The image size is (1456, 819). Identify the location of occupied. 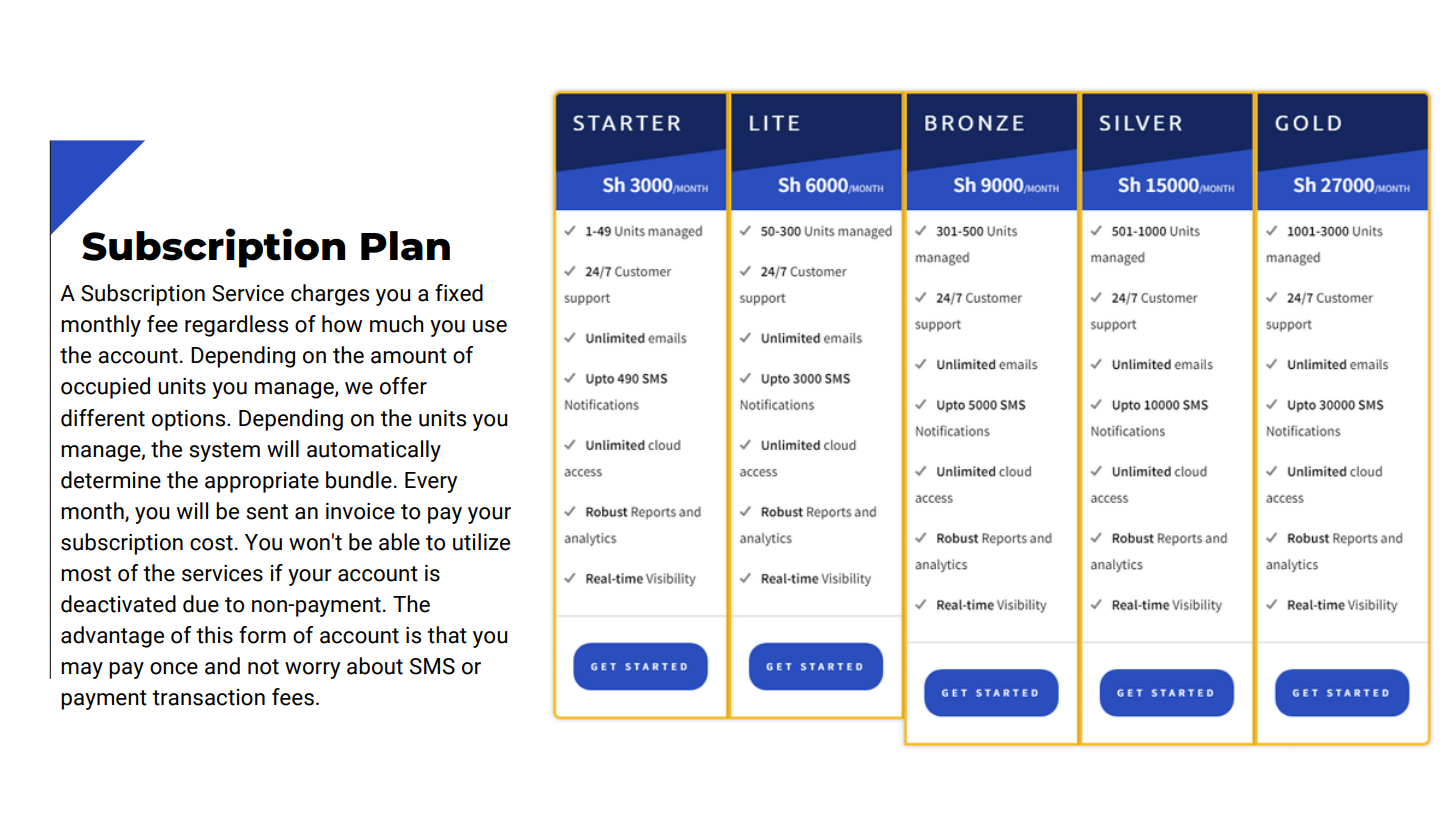
(105, 388).
